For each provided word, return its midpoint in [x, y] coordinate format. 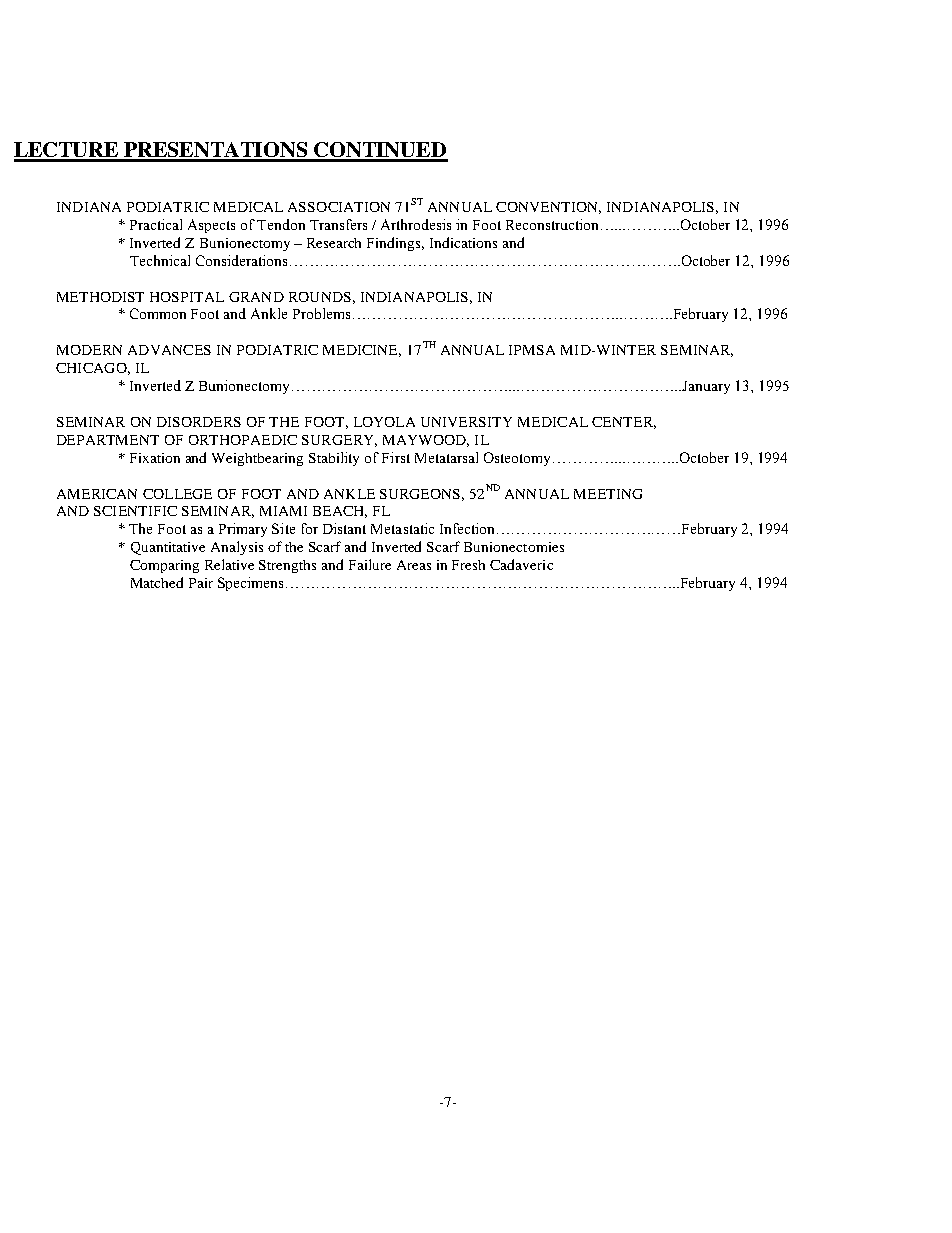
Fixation [155, 458]
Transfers [338, 224]
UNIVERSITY [466, 422]
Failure [370, 564]
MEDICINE [362, 351]
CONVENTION [548, 208]
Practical [156, 224]
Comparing [164, 566]
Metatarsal [446, 457]
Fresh [468, 565]
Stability [334, 459]
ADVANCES [169, 350]
